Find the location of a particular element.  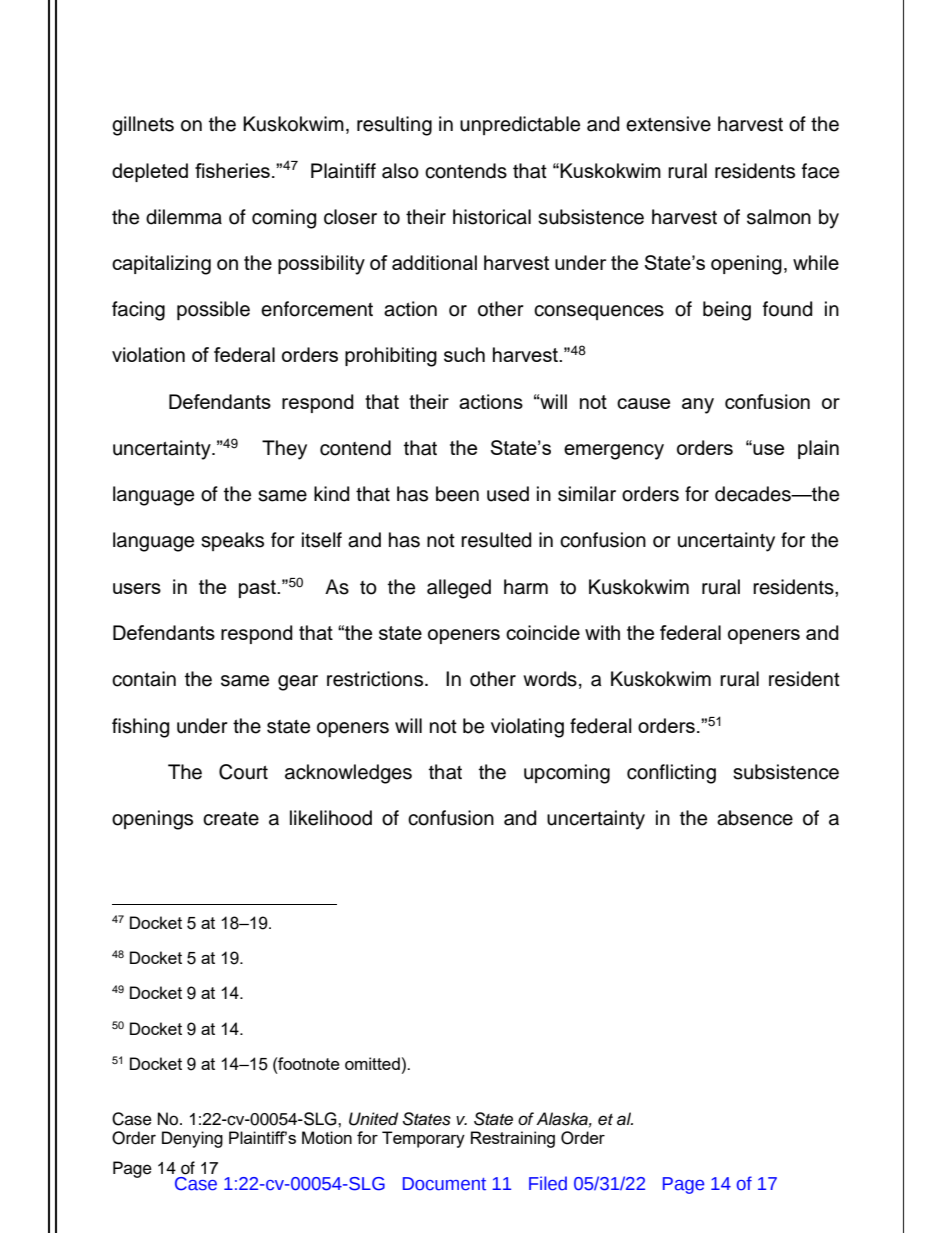

unpredictable is located at coordinates (520, 125).
